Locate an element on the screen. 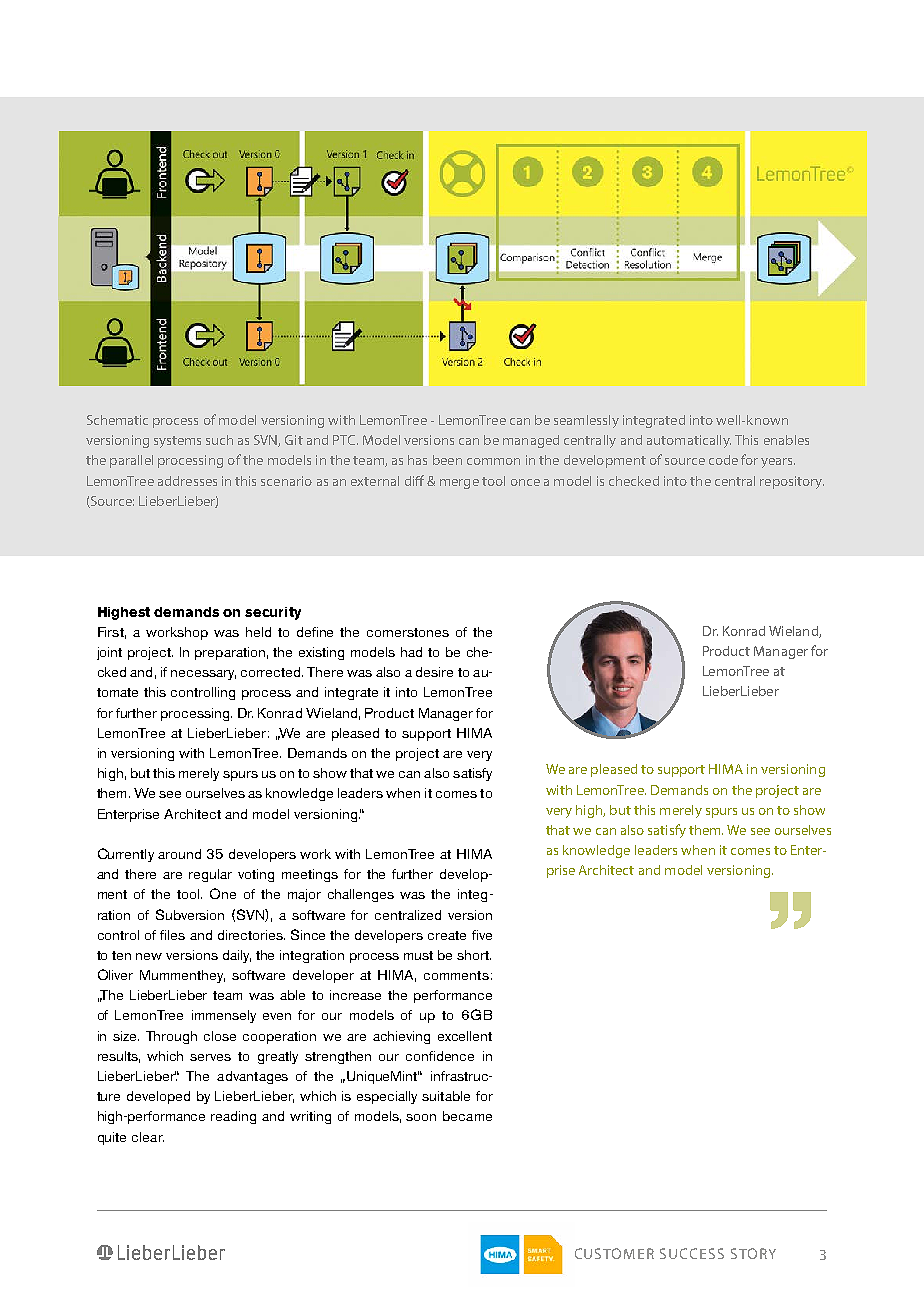  systems is located at coordinates (177, 442).
